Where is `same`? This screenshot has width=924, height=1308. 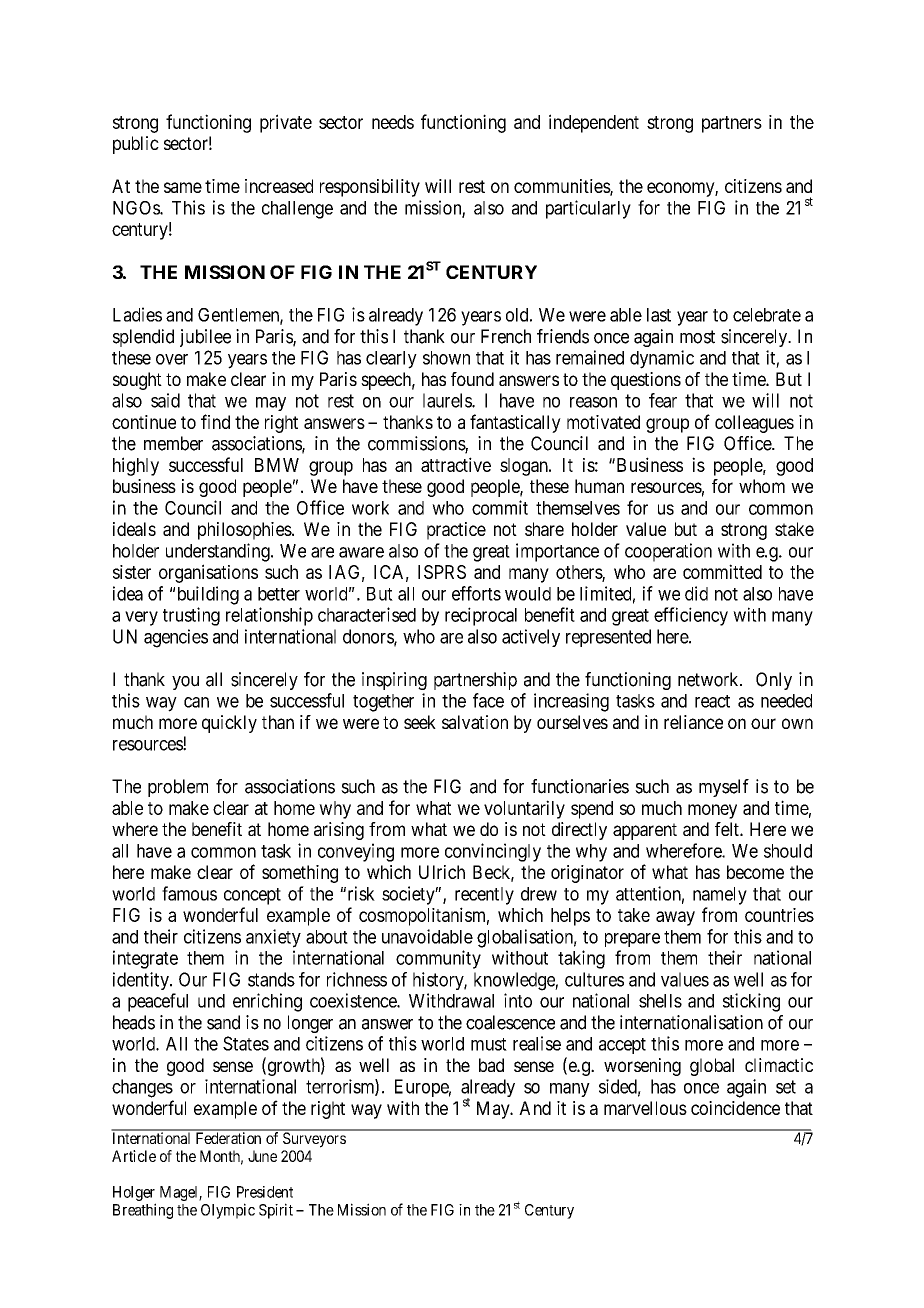 same is located at coordinates (183, 187).
